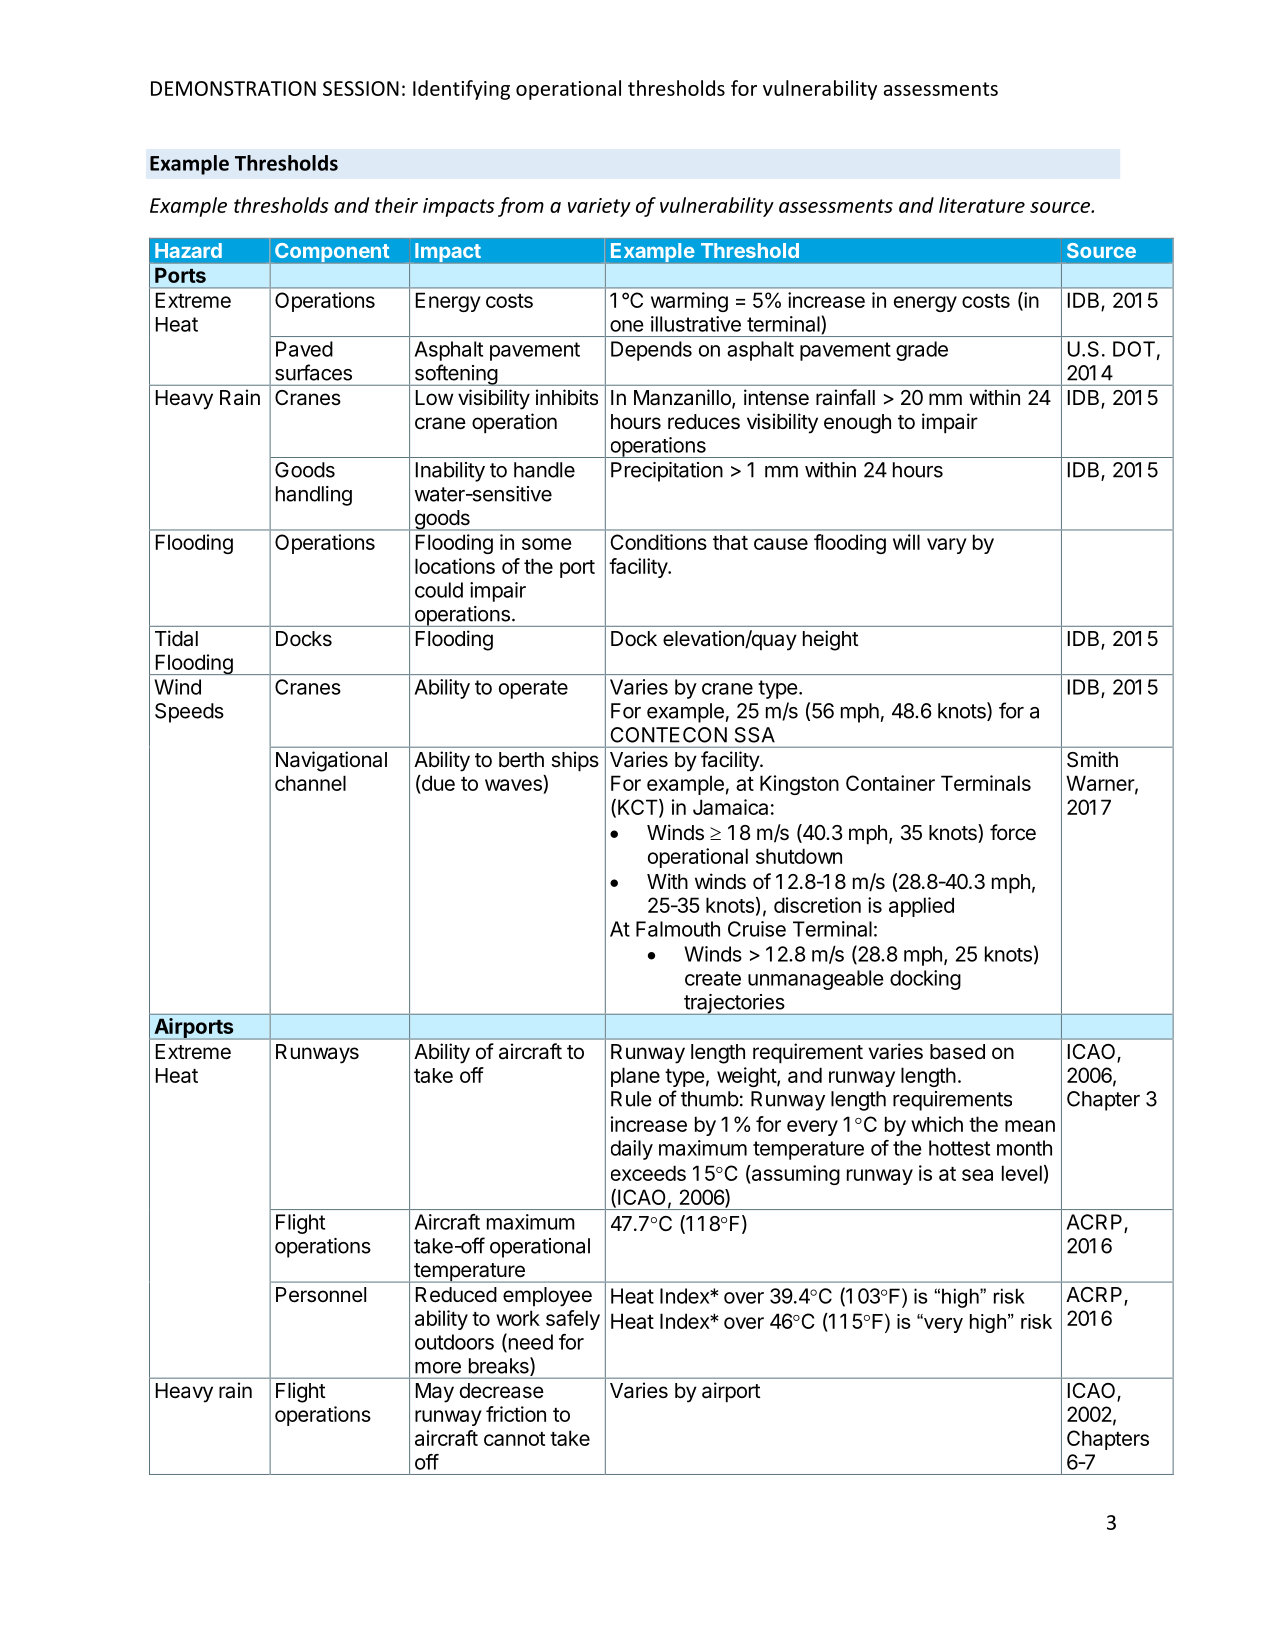  Describe the element at coordinates (314, 496) in the screenshot. I see `handling` at that location.
